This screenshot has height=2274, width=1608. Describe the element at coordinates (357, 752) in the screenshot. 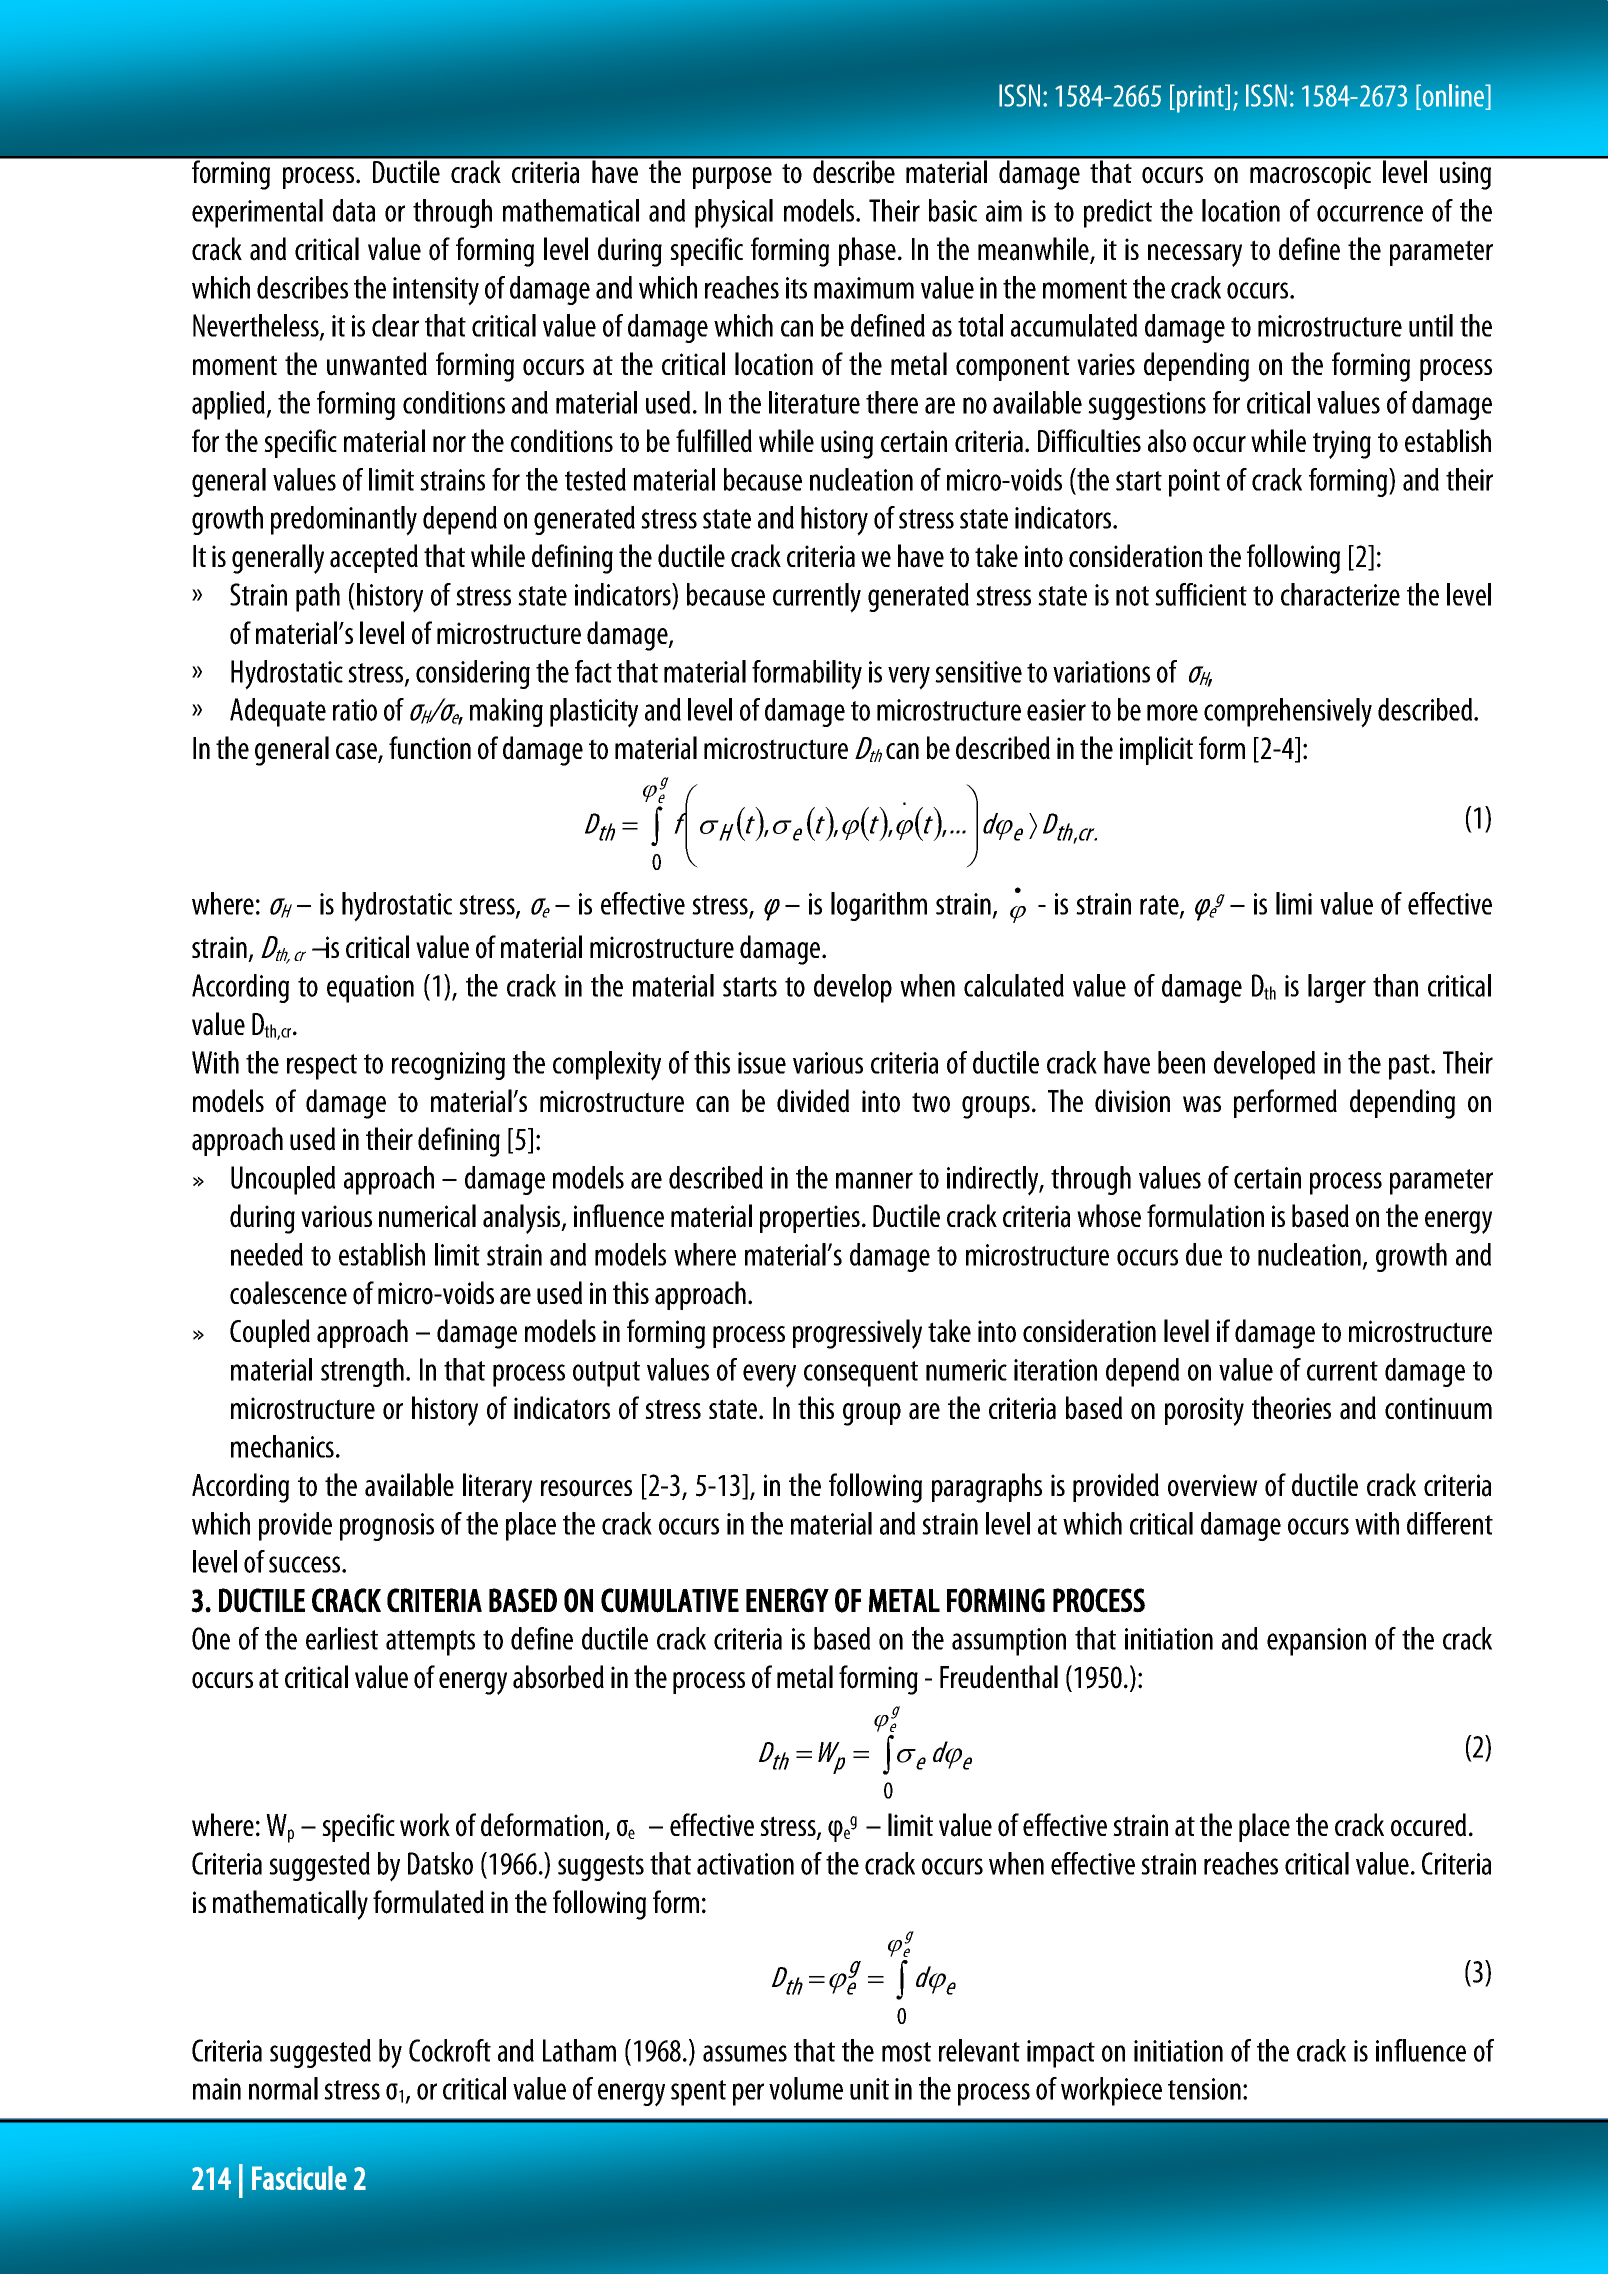

I see `case` at that location.
